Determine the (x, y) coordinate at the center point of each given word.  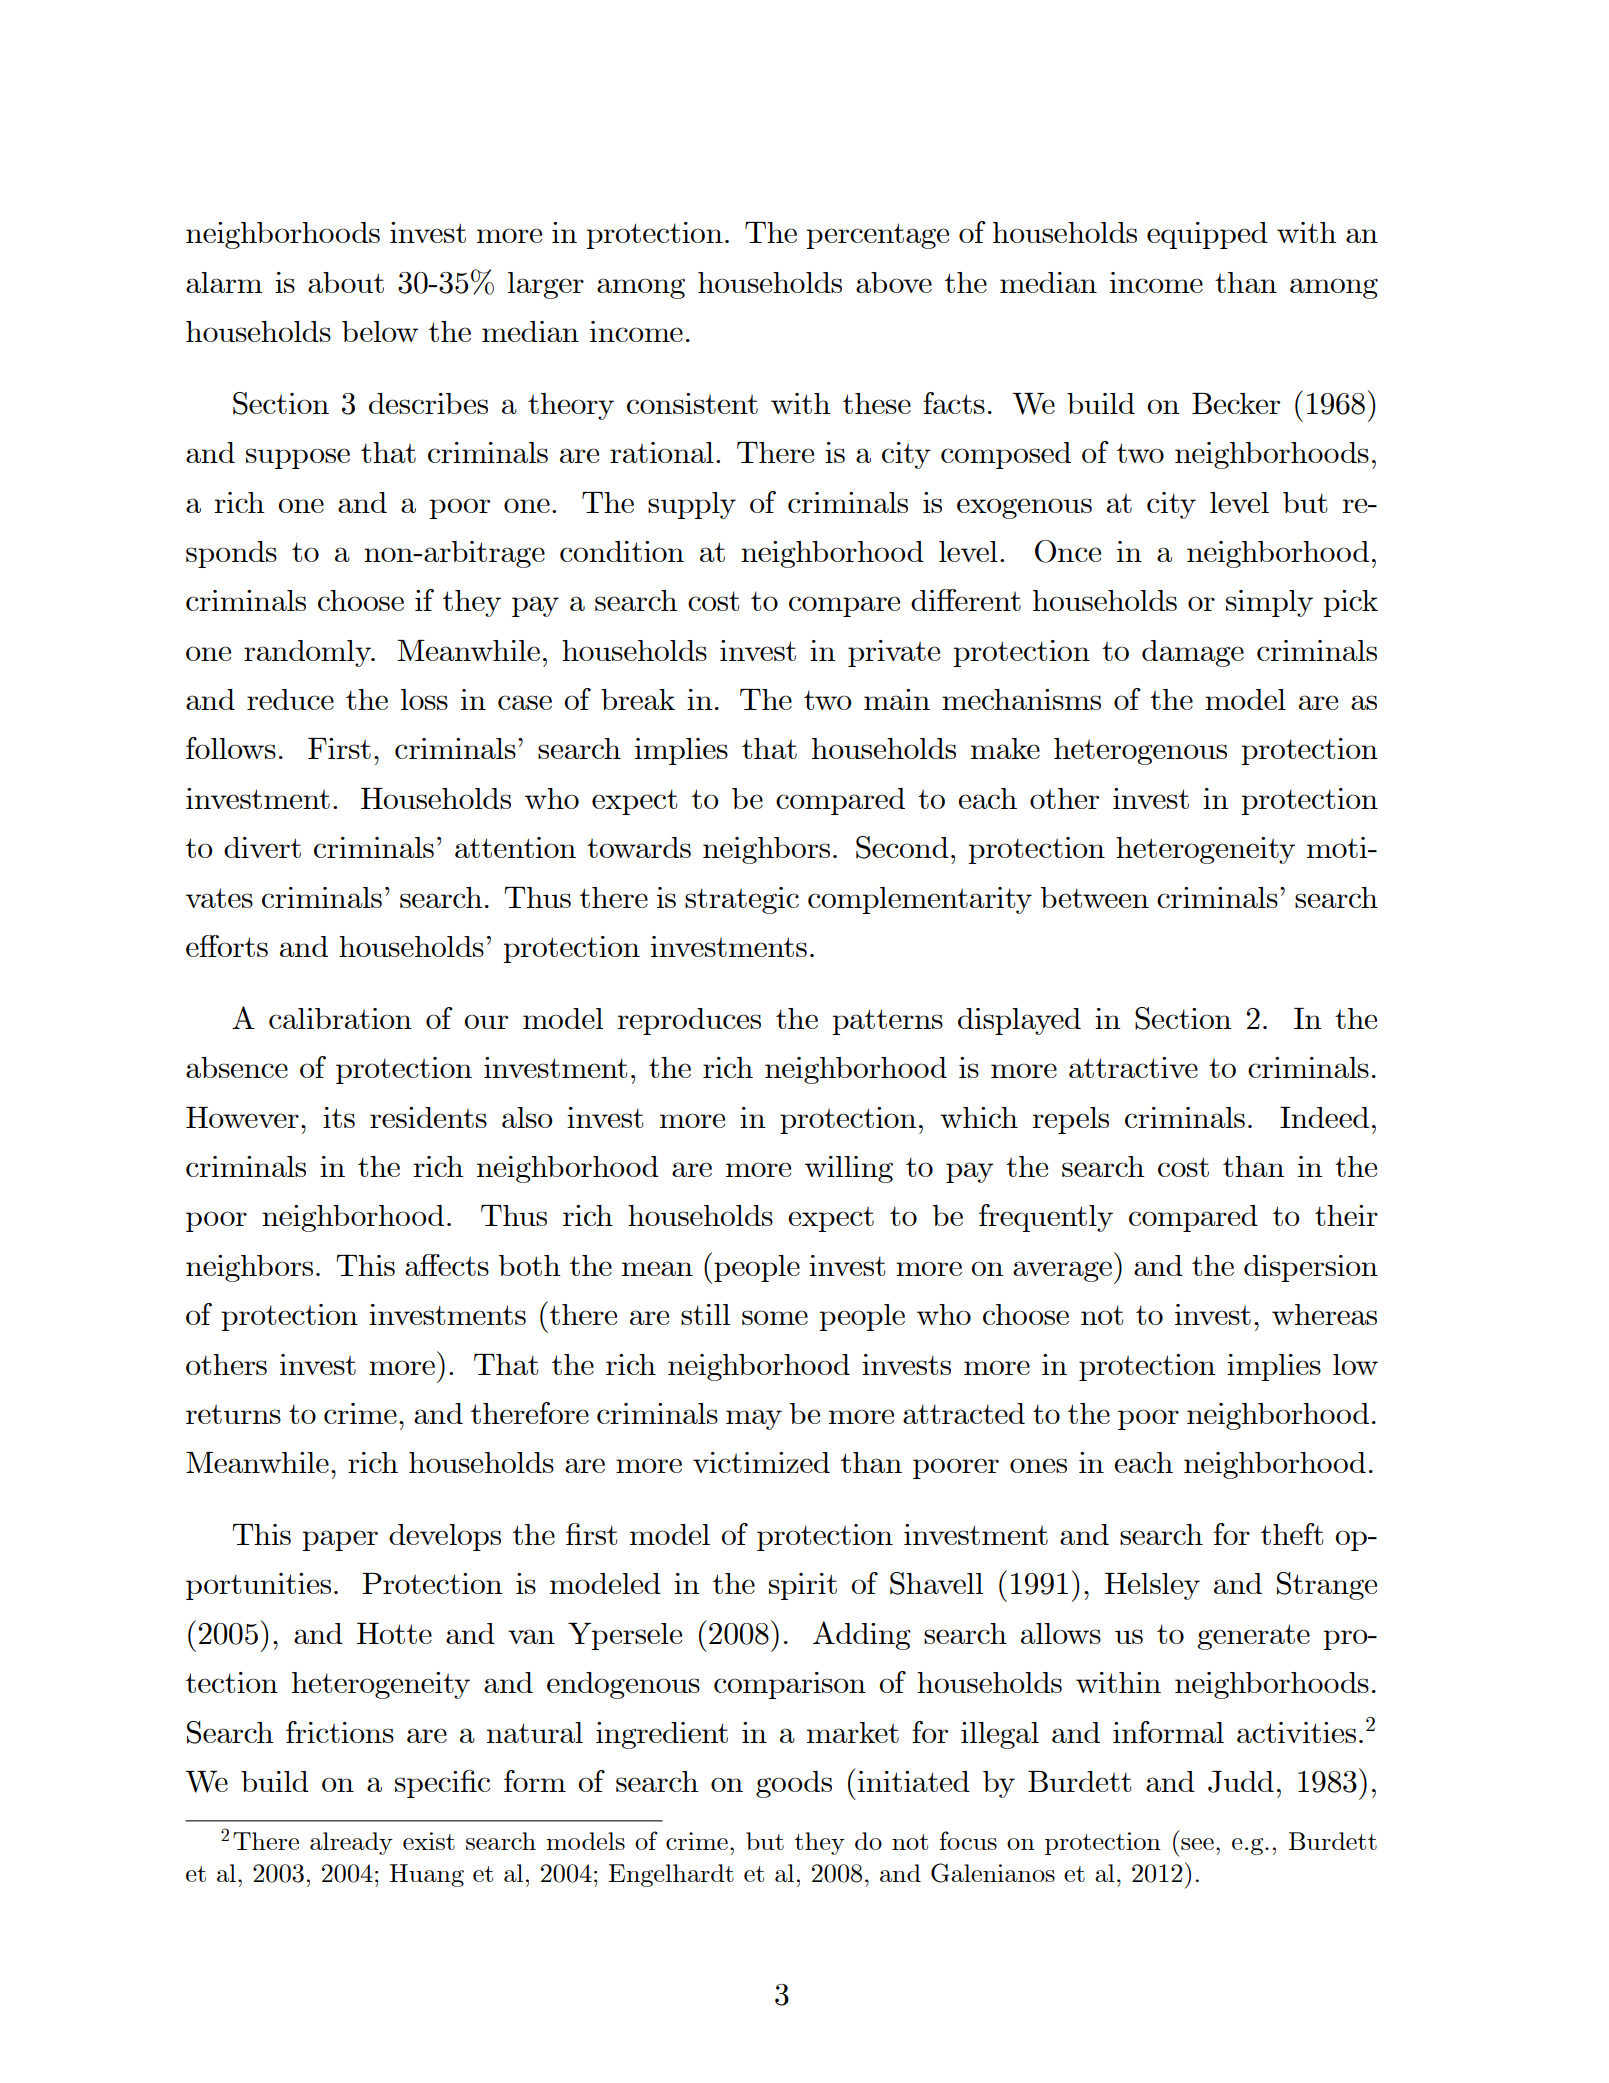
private (894, 653)
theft (1292, 1534)
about (346, 282)
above (894, 282)
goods (794, 1784)
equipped (1207, 235)
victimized (761, 1462)
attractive (1133, 1067)
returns (233, 1414)
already (351, 1843)
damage (1193, 653)
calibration (340, 1018)
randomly (308, 653)
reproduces (689, 1021)
